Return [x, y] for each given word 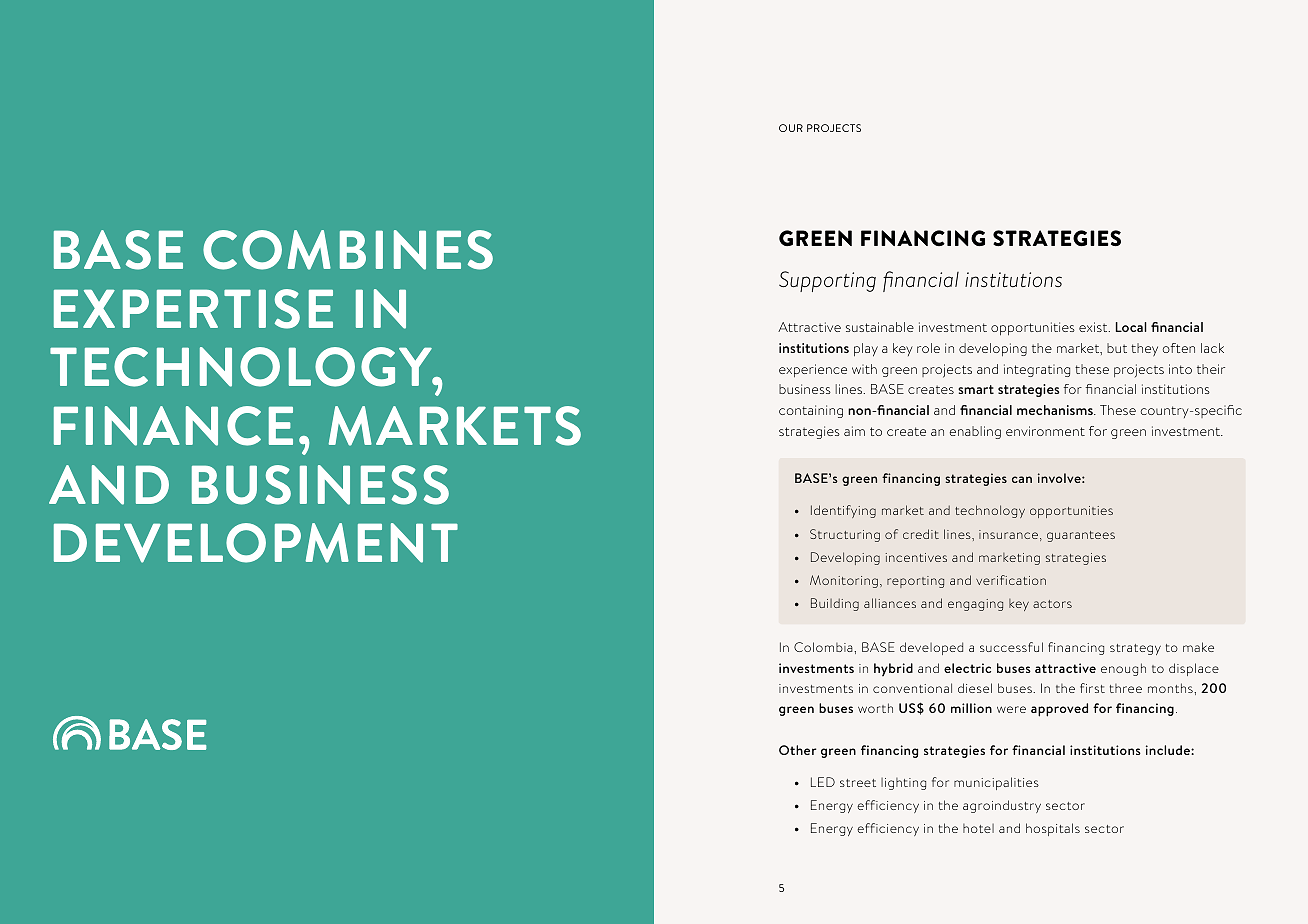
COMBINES [348, 250]
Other [797, 750]
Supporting [827, 281]
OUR [791, 128]
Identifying [843, 511]
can [1022, 479]
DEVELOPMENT [256, 543]
